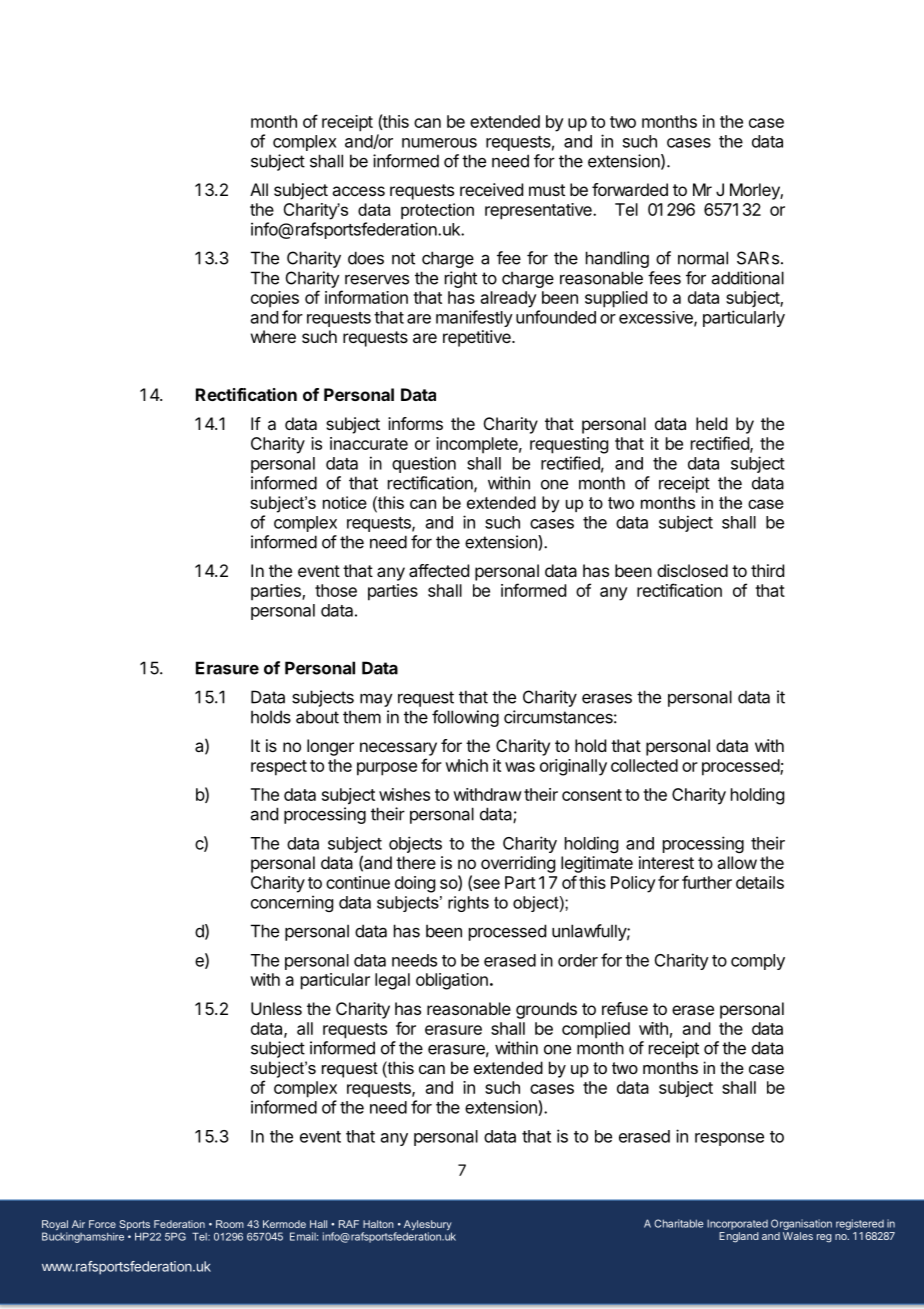  Describe the element at coordinates (630, 189) in the screenshot. I see `forwarded` at that location.
